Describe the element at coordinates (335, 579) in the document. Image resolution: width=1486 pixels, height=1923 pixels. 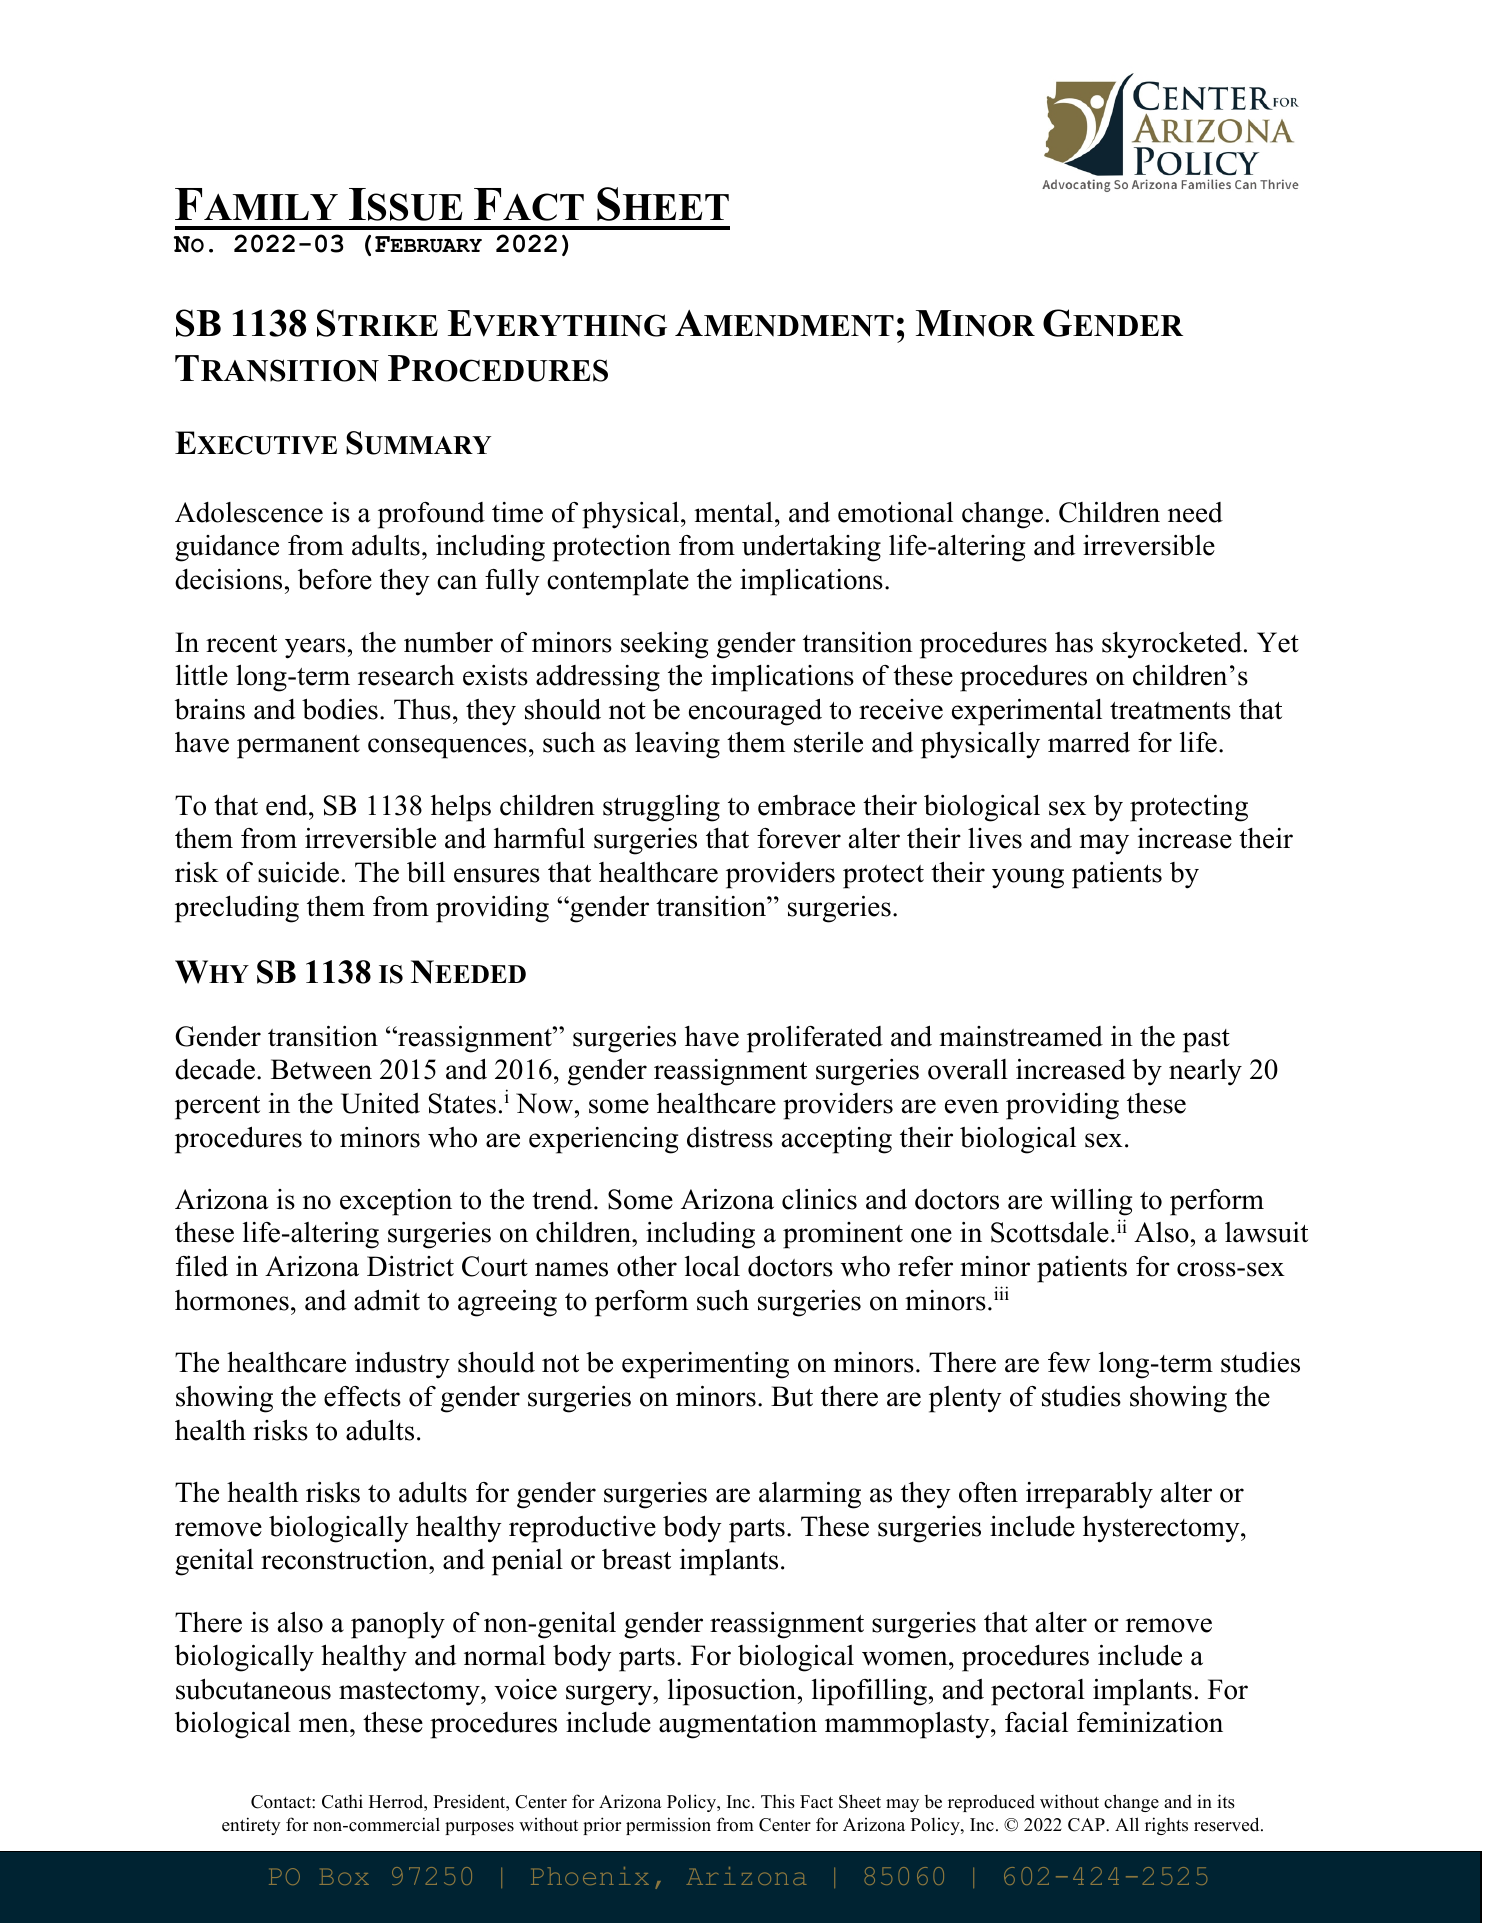
I see `before` at that location.
